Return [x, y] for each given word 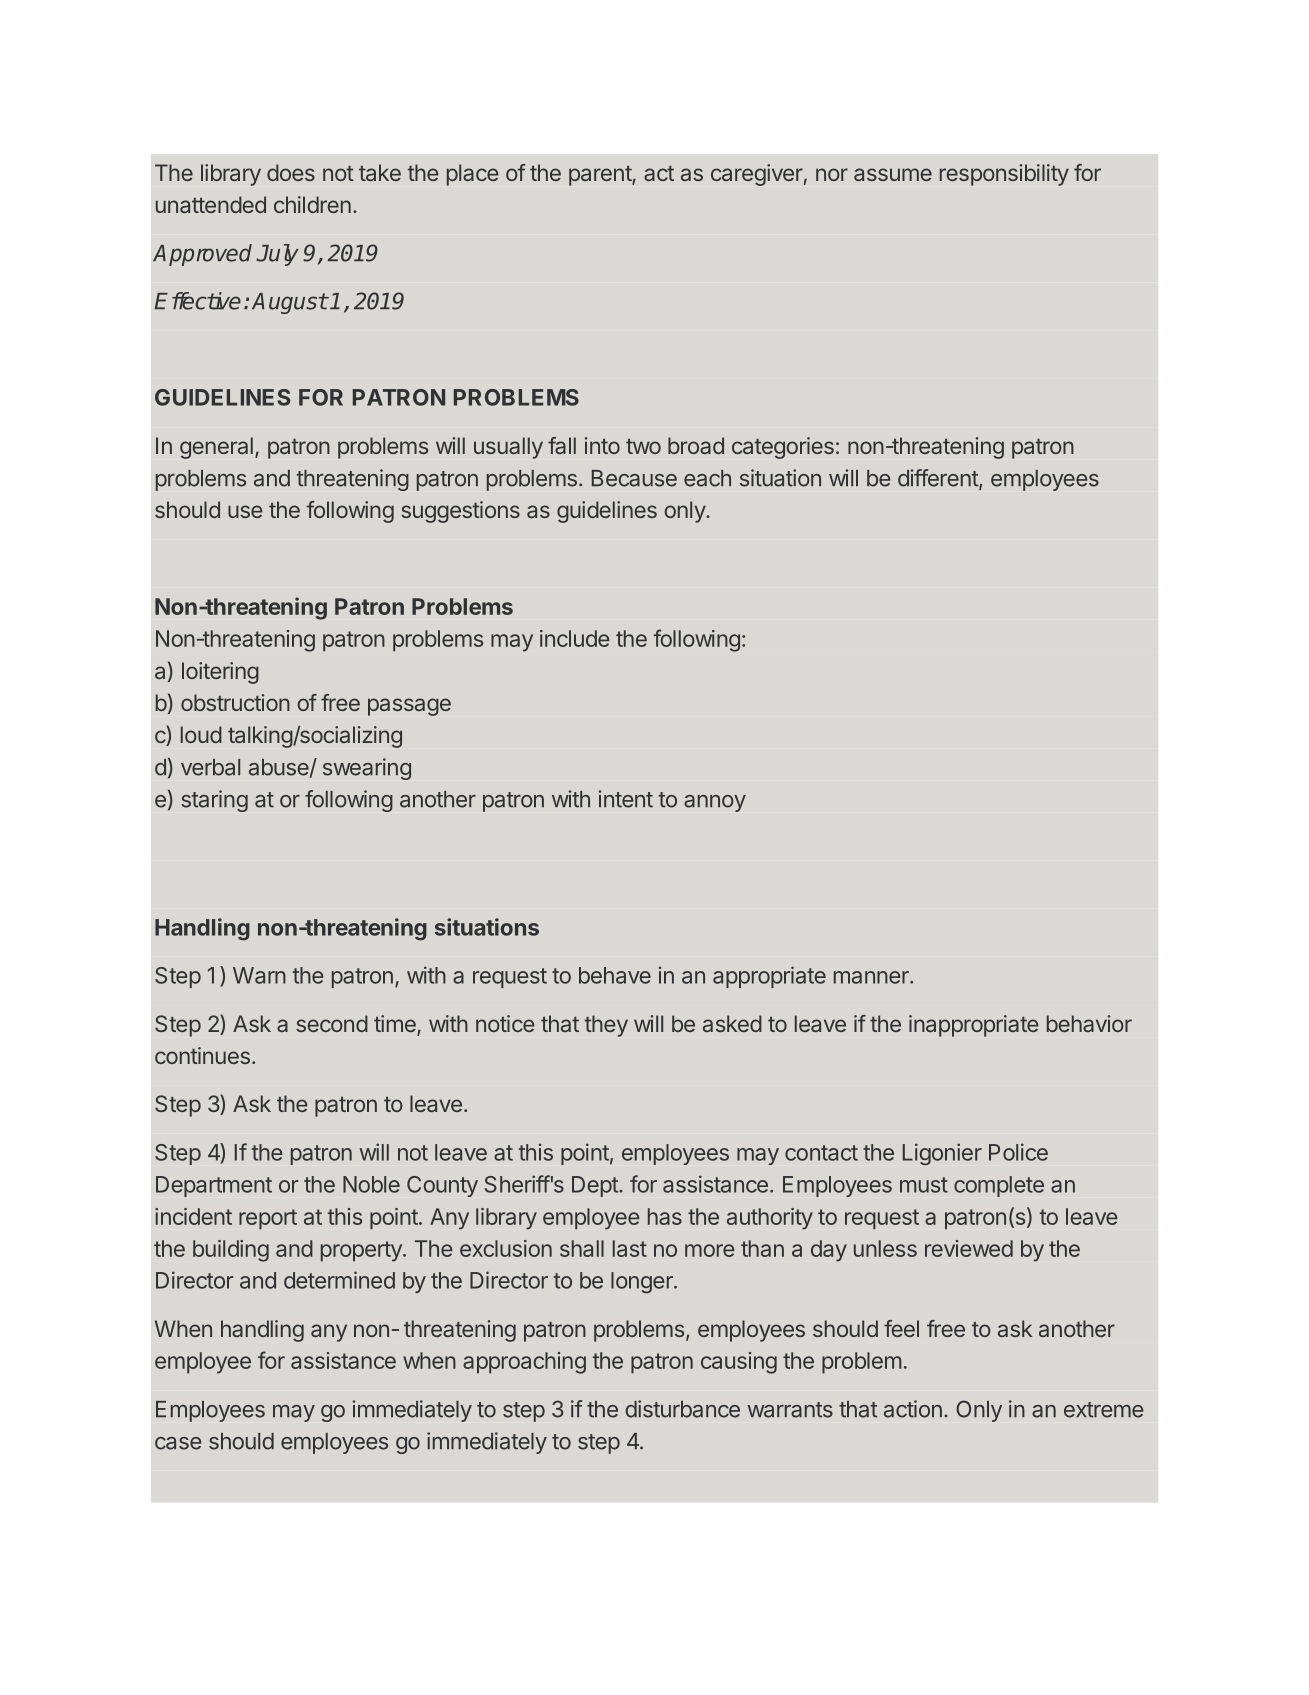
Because [634, 478]
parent [601, 176]
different [939, 479]
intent [626, 799]
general [216, 448]
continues [202, 1055]
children [312, 204]
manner [872, 977]
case [178, 1443]
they [606, 1026]
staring [214, 801]
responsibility [1004, 175]
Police [1018, 1152]
